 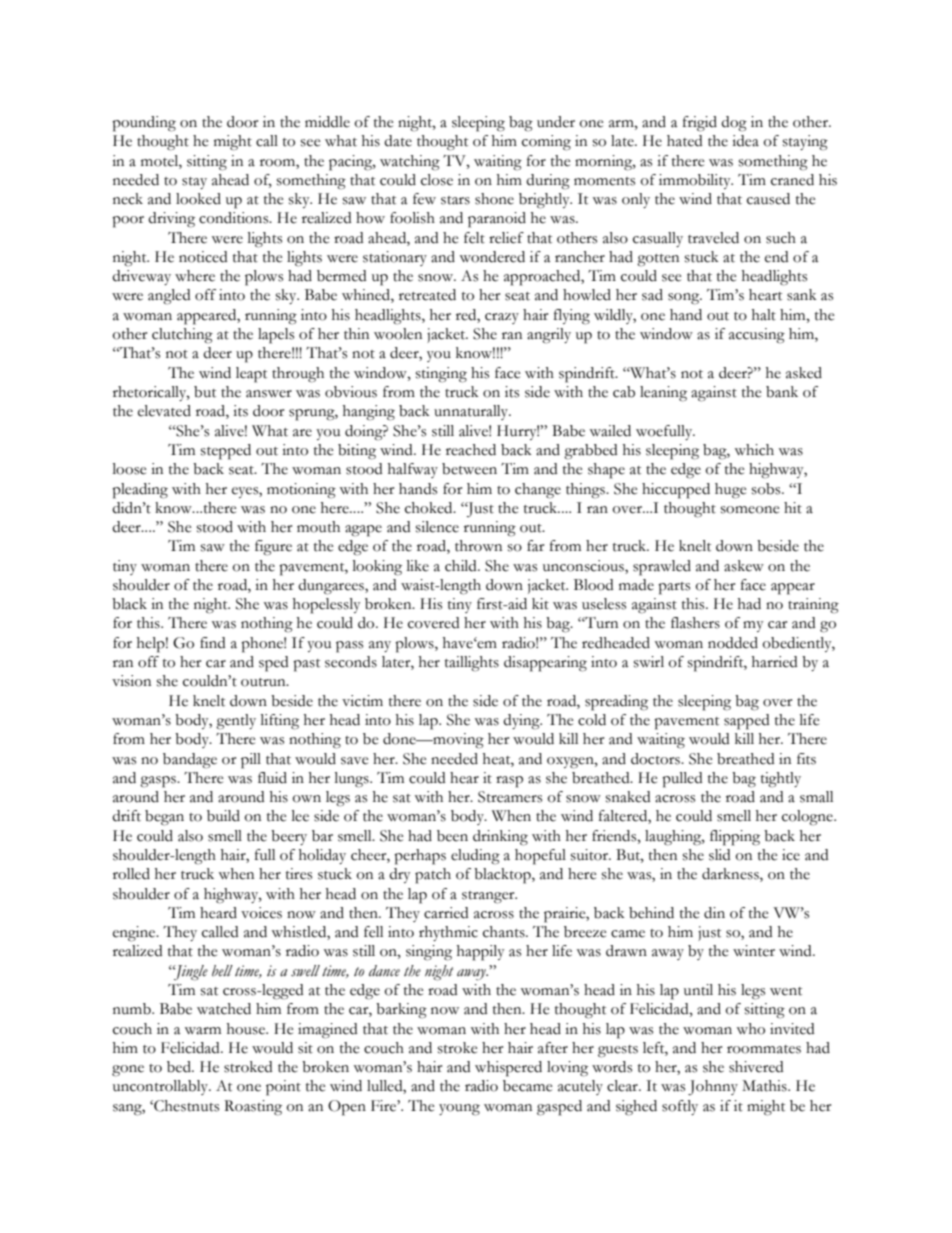 What do you see at coordinates (735, 838) in the screenshot?
I see `flipping` at bounding box center [735, 838].
